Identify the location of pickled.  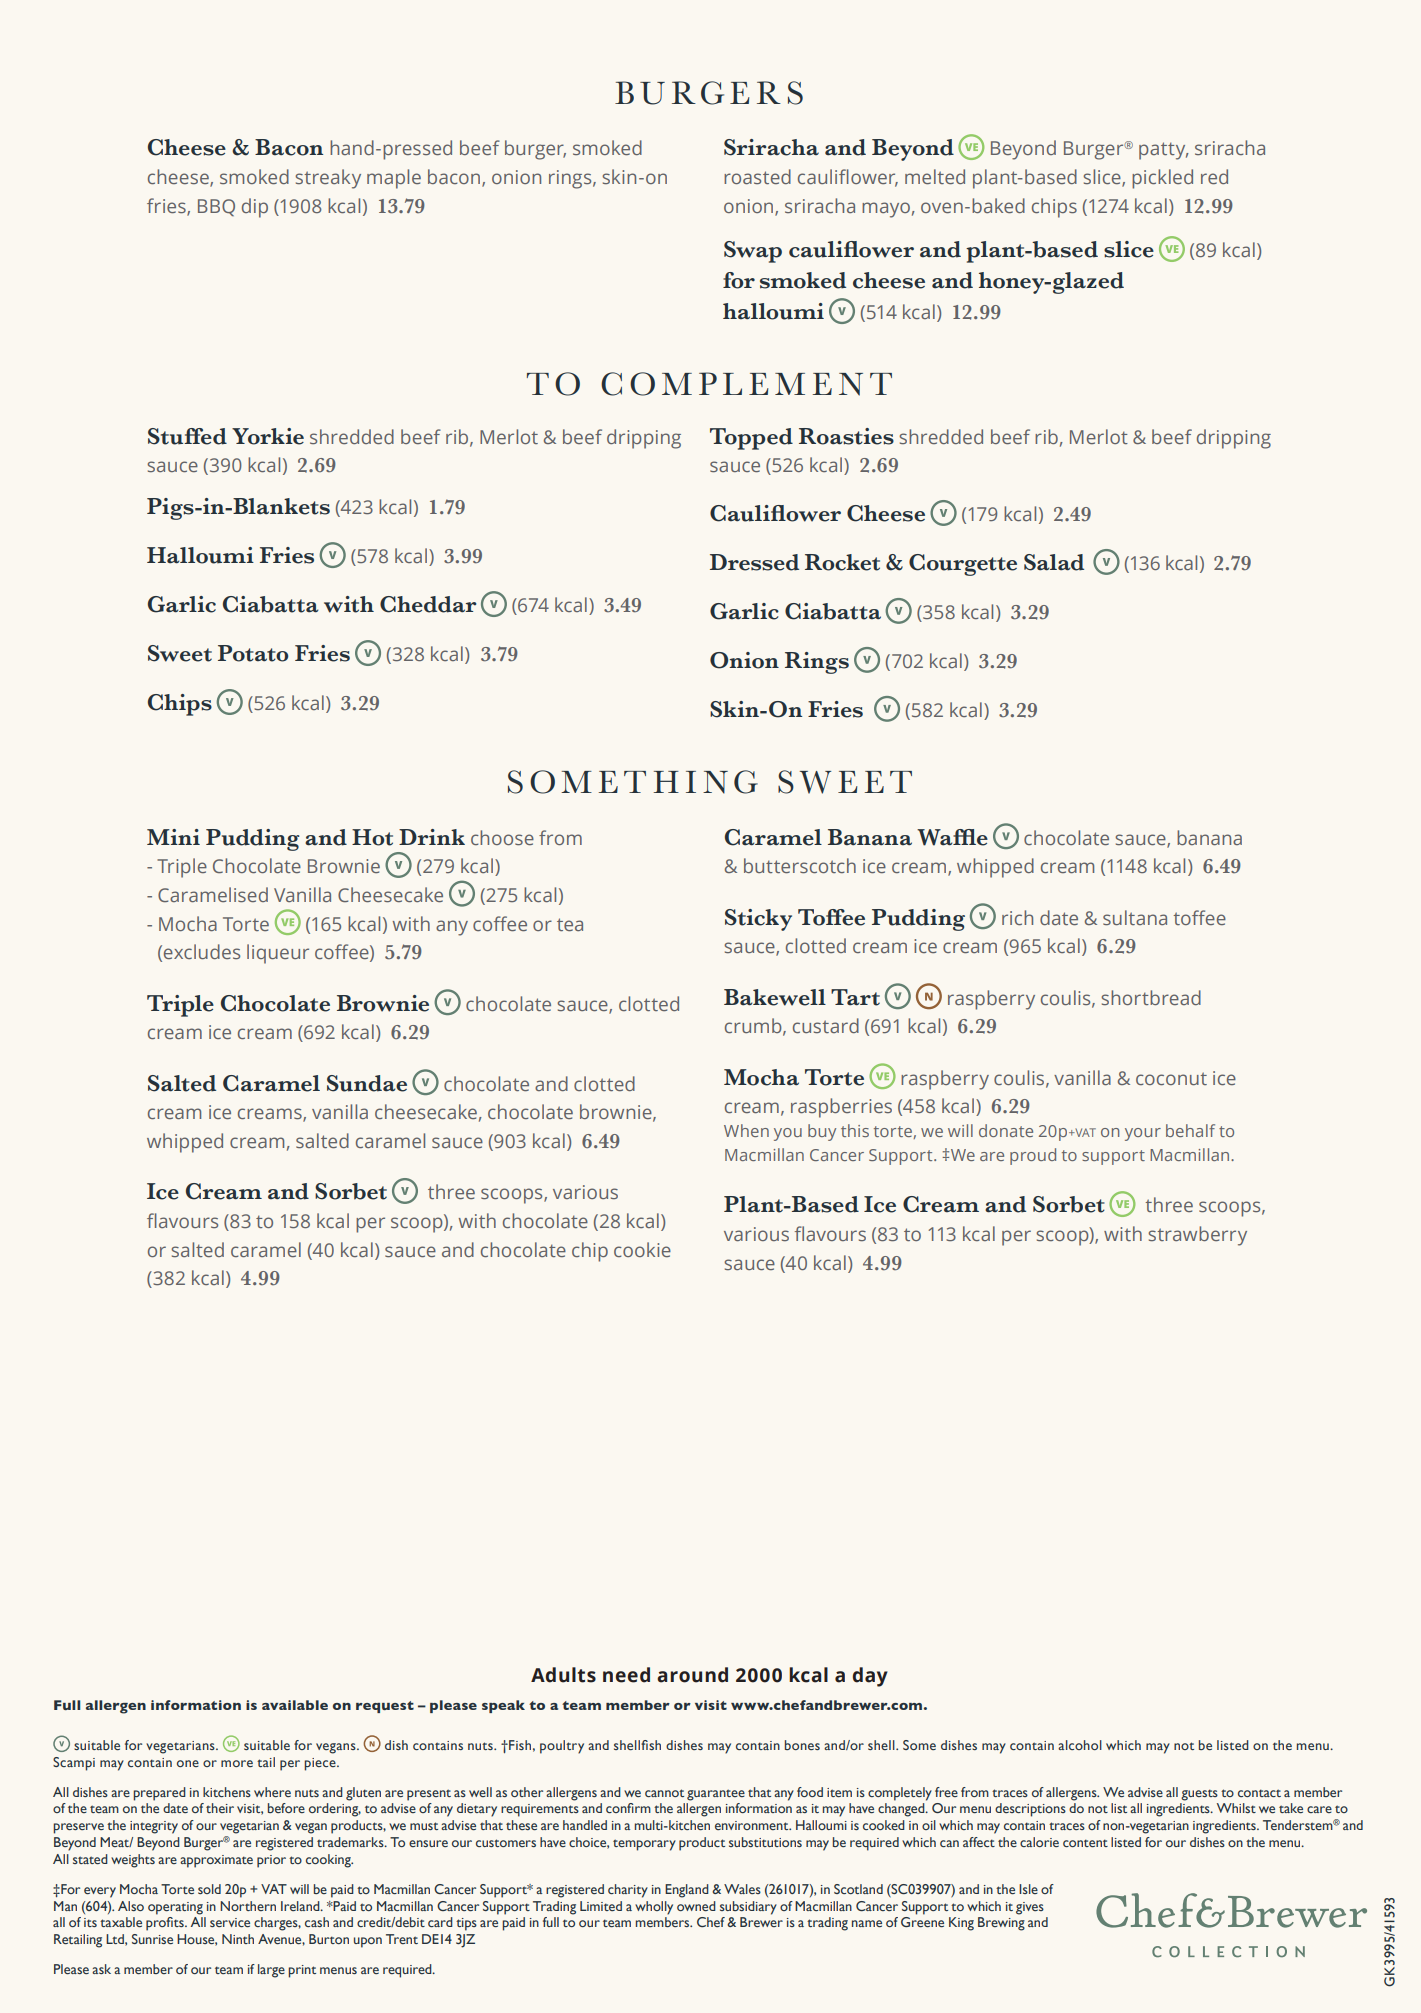
(1162, 179).
